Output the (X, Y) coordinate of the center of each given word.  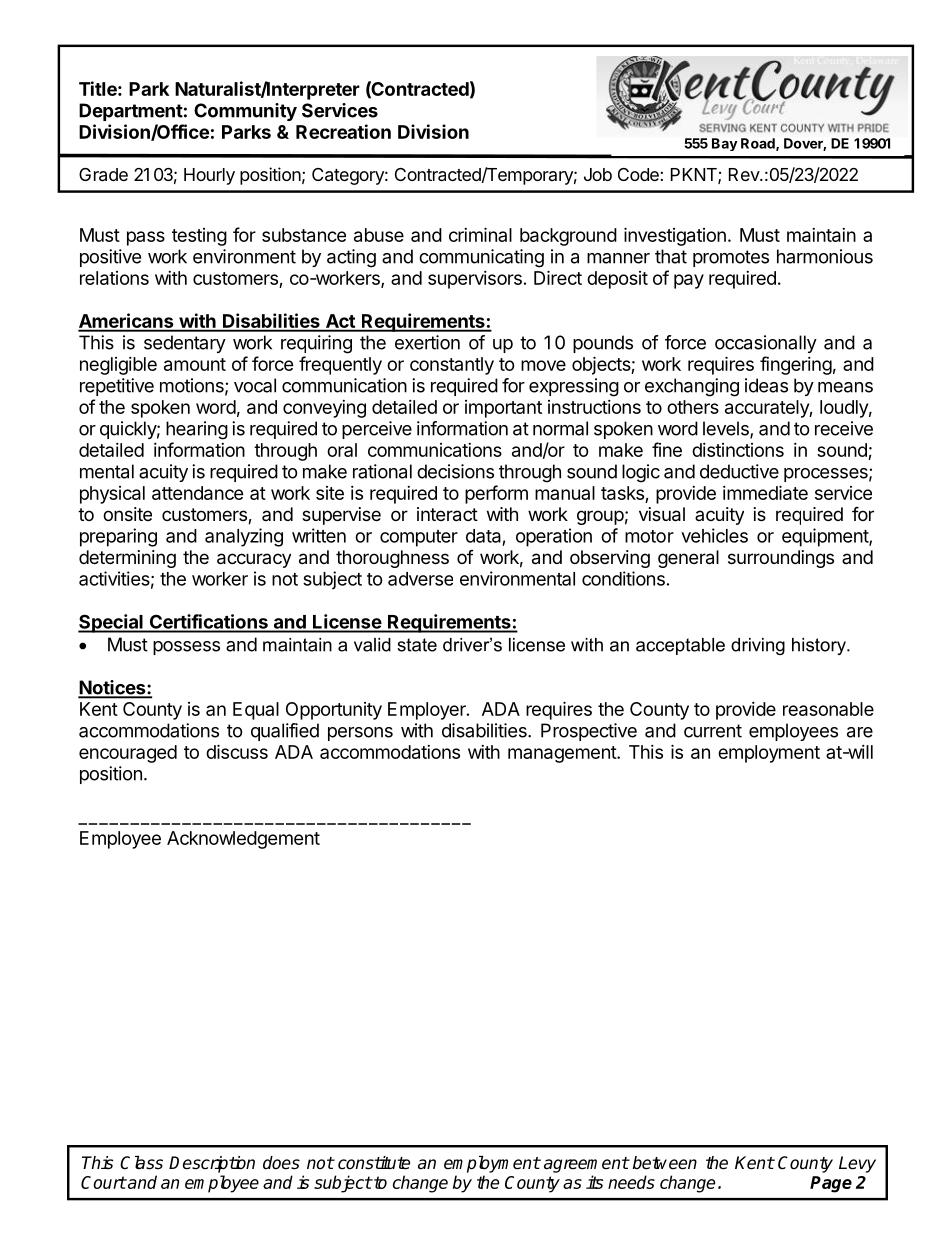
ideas (766, 385)
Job (598, 174)
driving (758, 646)
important (503, 409)
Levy (857, 1164)
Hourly (209, 176)
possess (186, 648)
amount (195, 364)
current (713, 731)
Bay (724, 144)
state (417, 645)
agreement (586, 1165)
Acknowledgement (243, 840)
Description (212, 1164)
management (563, 754)
